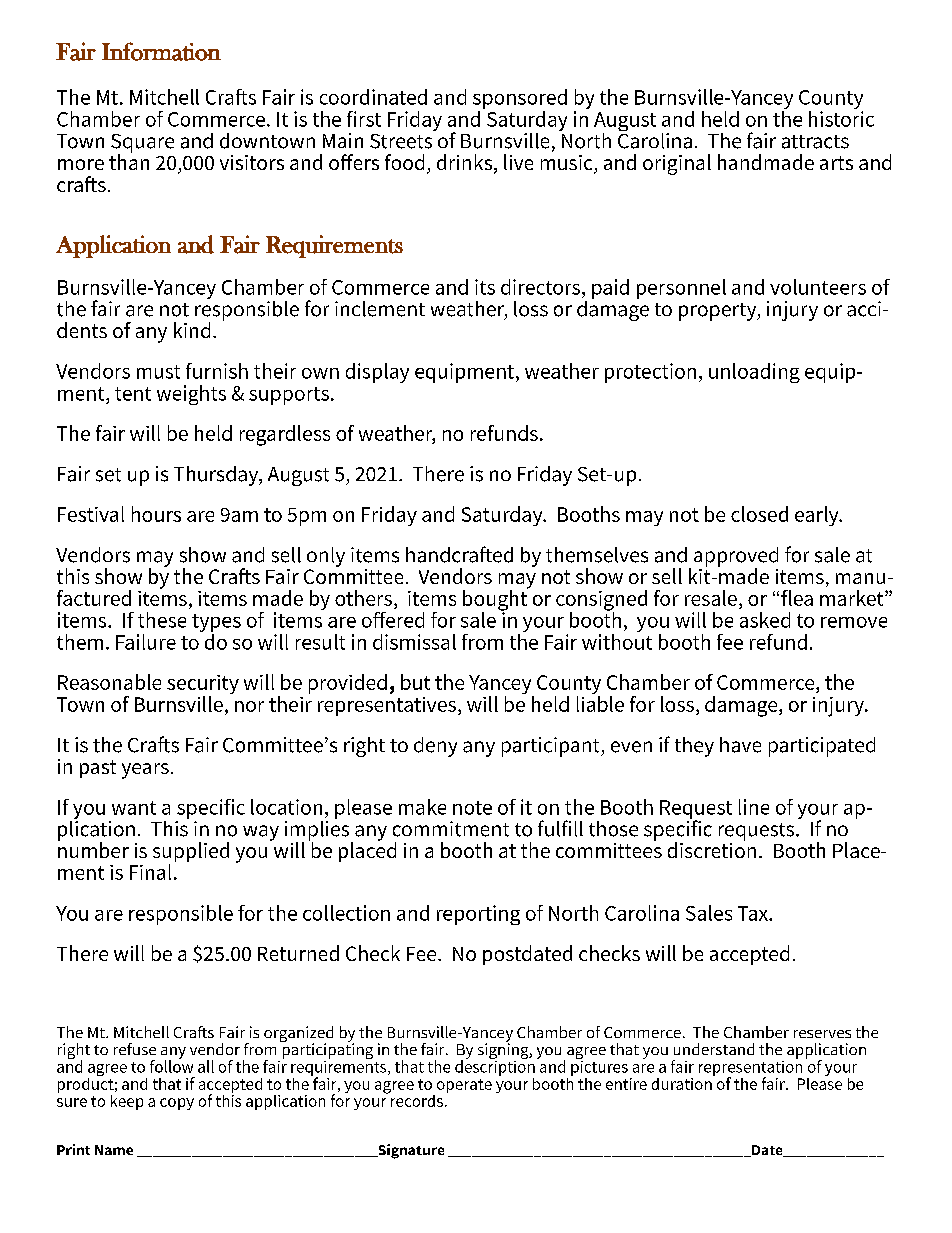 The width and height of the screenshot is (952, 1233). I want to click on years, so click(145, 771).
